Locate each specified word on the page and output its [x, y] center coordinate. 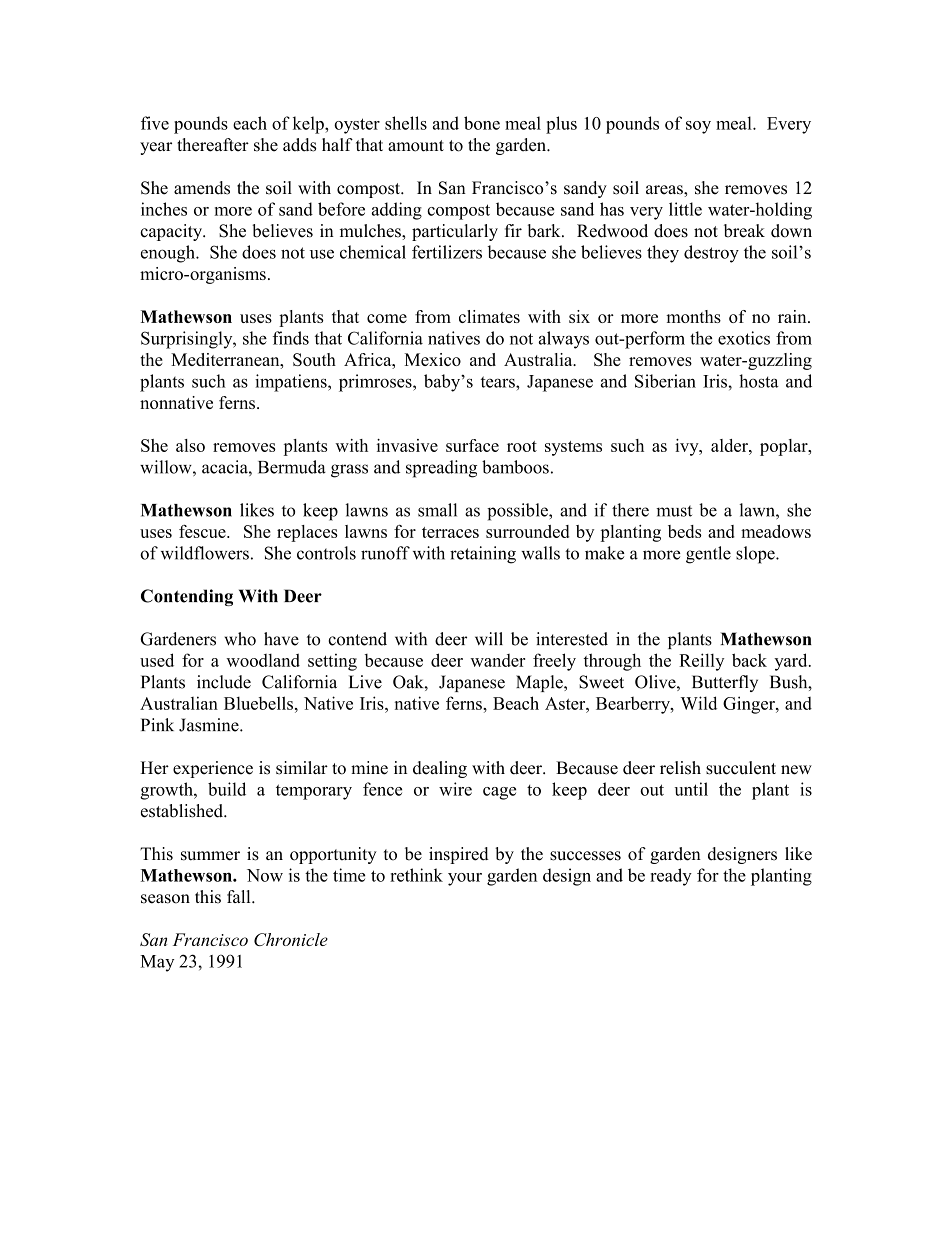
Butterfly [725, 683]
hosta [759, 381]
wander [497, 660]
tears [499, 382]
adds [299, 145]
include [224, 682]
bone [482, 123]
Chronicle [291, 939]
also [190, 445]
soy [698, 127]
